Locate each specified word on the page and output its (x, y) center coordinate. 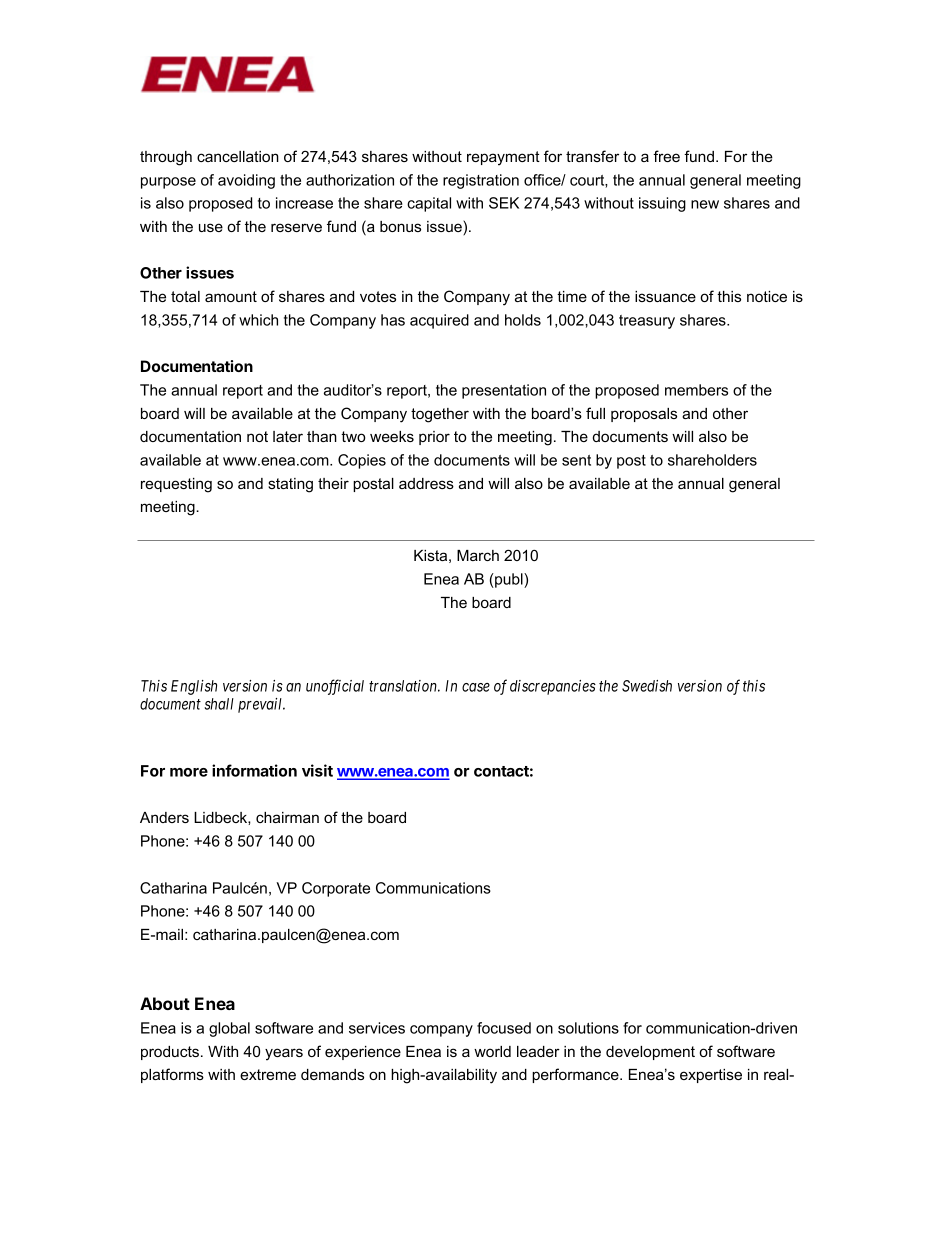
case (476, 687)
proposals (644, 415)
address (426, 483)
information (254, 770)
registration (481, 181)
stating (290, 485)
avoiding (246, 181)
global (229, 1029)
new (705, 204)
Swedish (647, 686)
